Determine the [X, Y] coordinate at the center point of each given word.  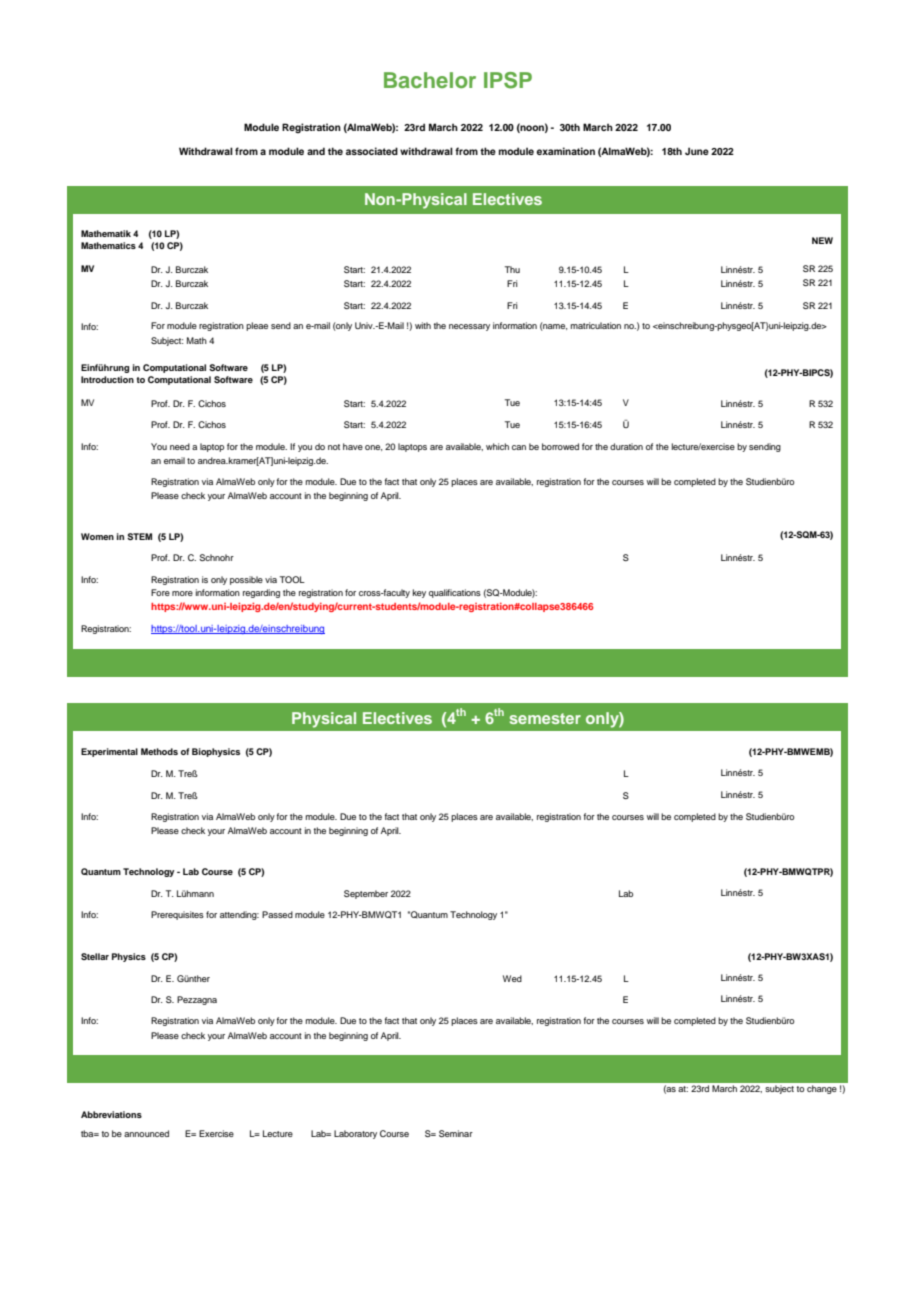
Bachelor [430, 80]
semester [545, 718]
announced [146, 1133]
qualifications [455, 593]
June [697, 151]
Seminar [456, 1133]
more [182, 593]
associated [372, 151]
